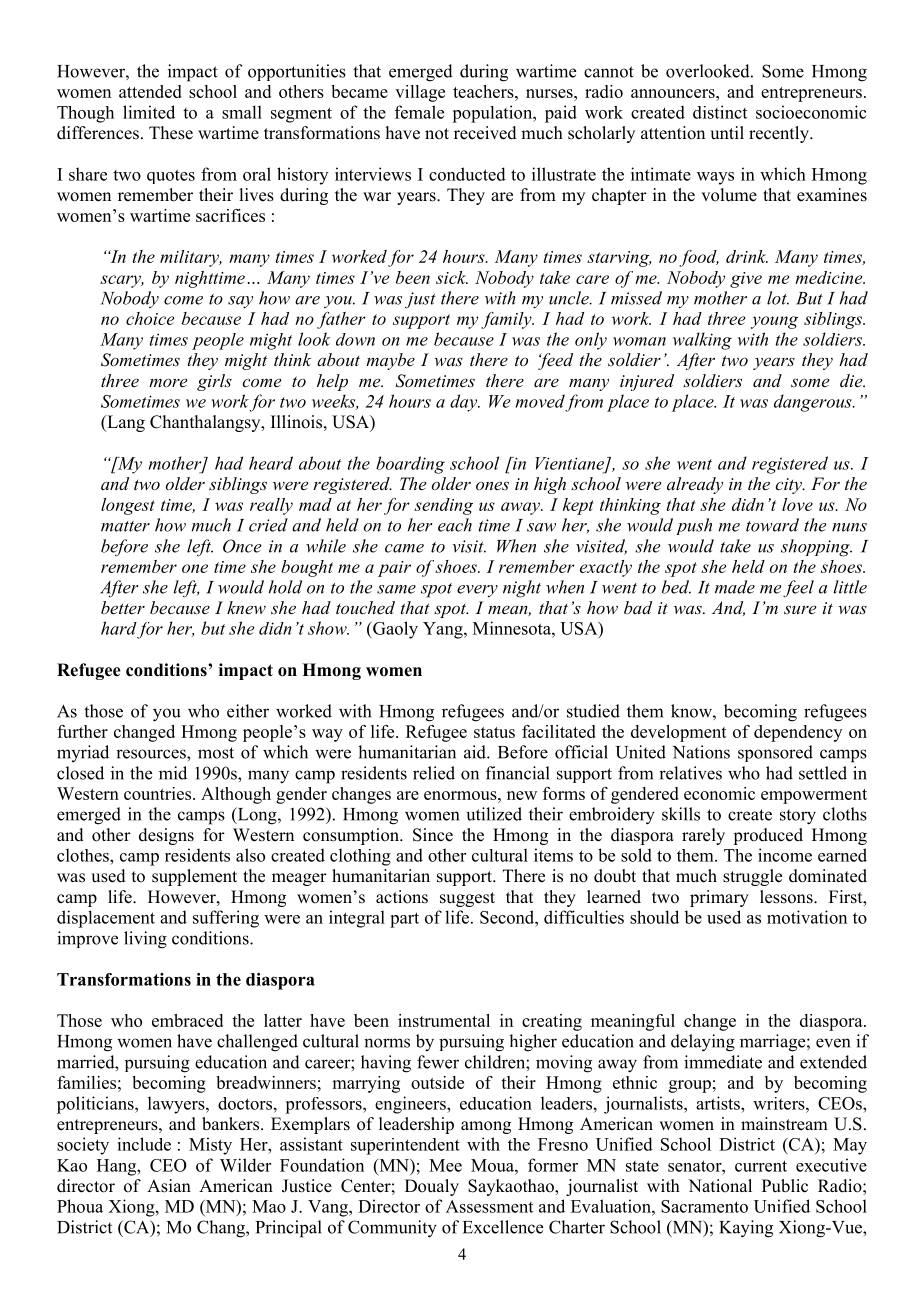 The width and height of the screenshot is (924, 1308). What do you see at coordinates (814, 403) in the screenshot?
I see `dangerous` at bounding box center [814, 403].
